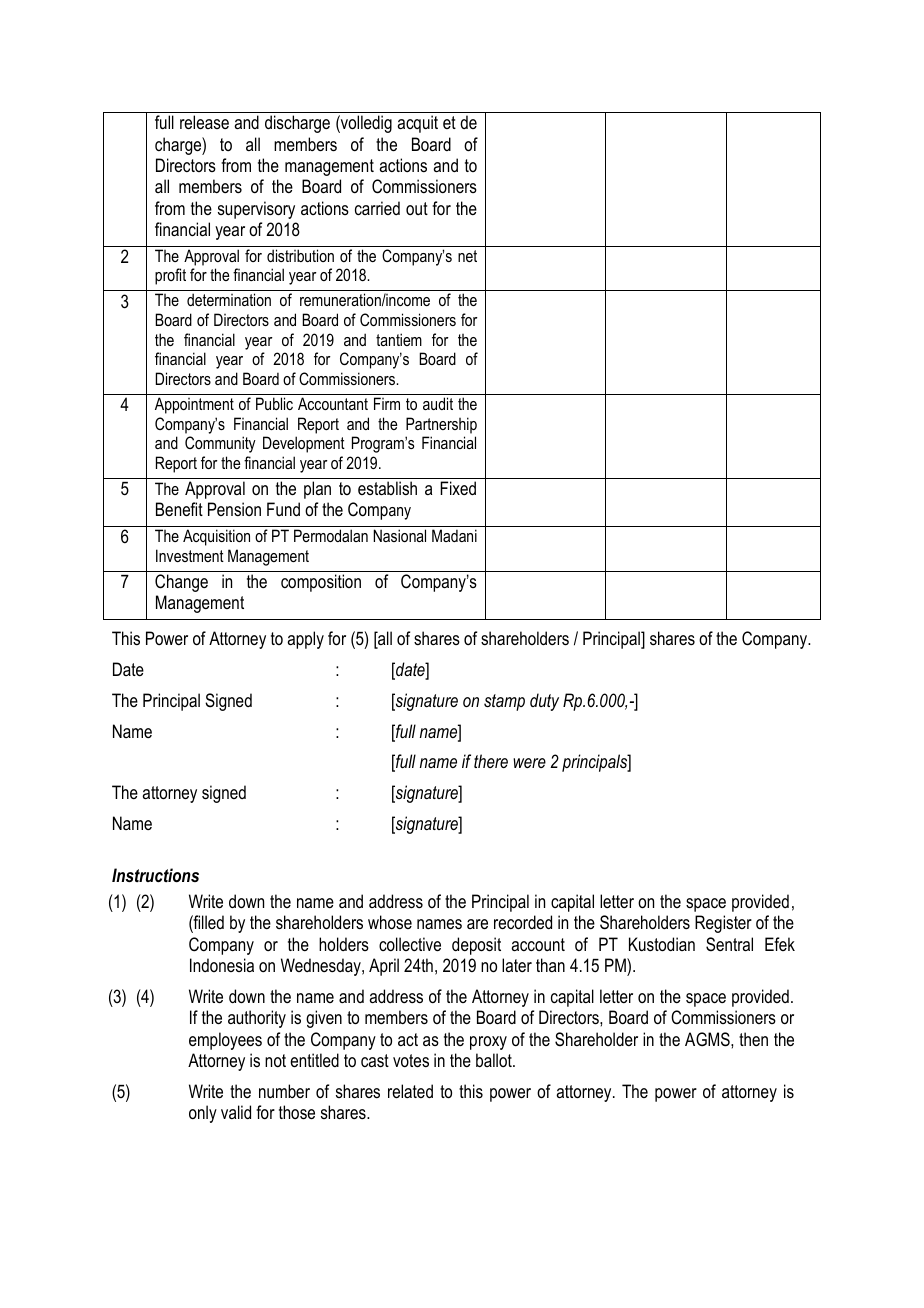 This page has height=1308, width=924. I want to click on ballot, so click(495, 1060).
